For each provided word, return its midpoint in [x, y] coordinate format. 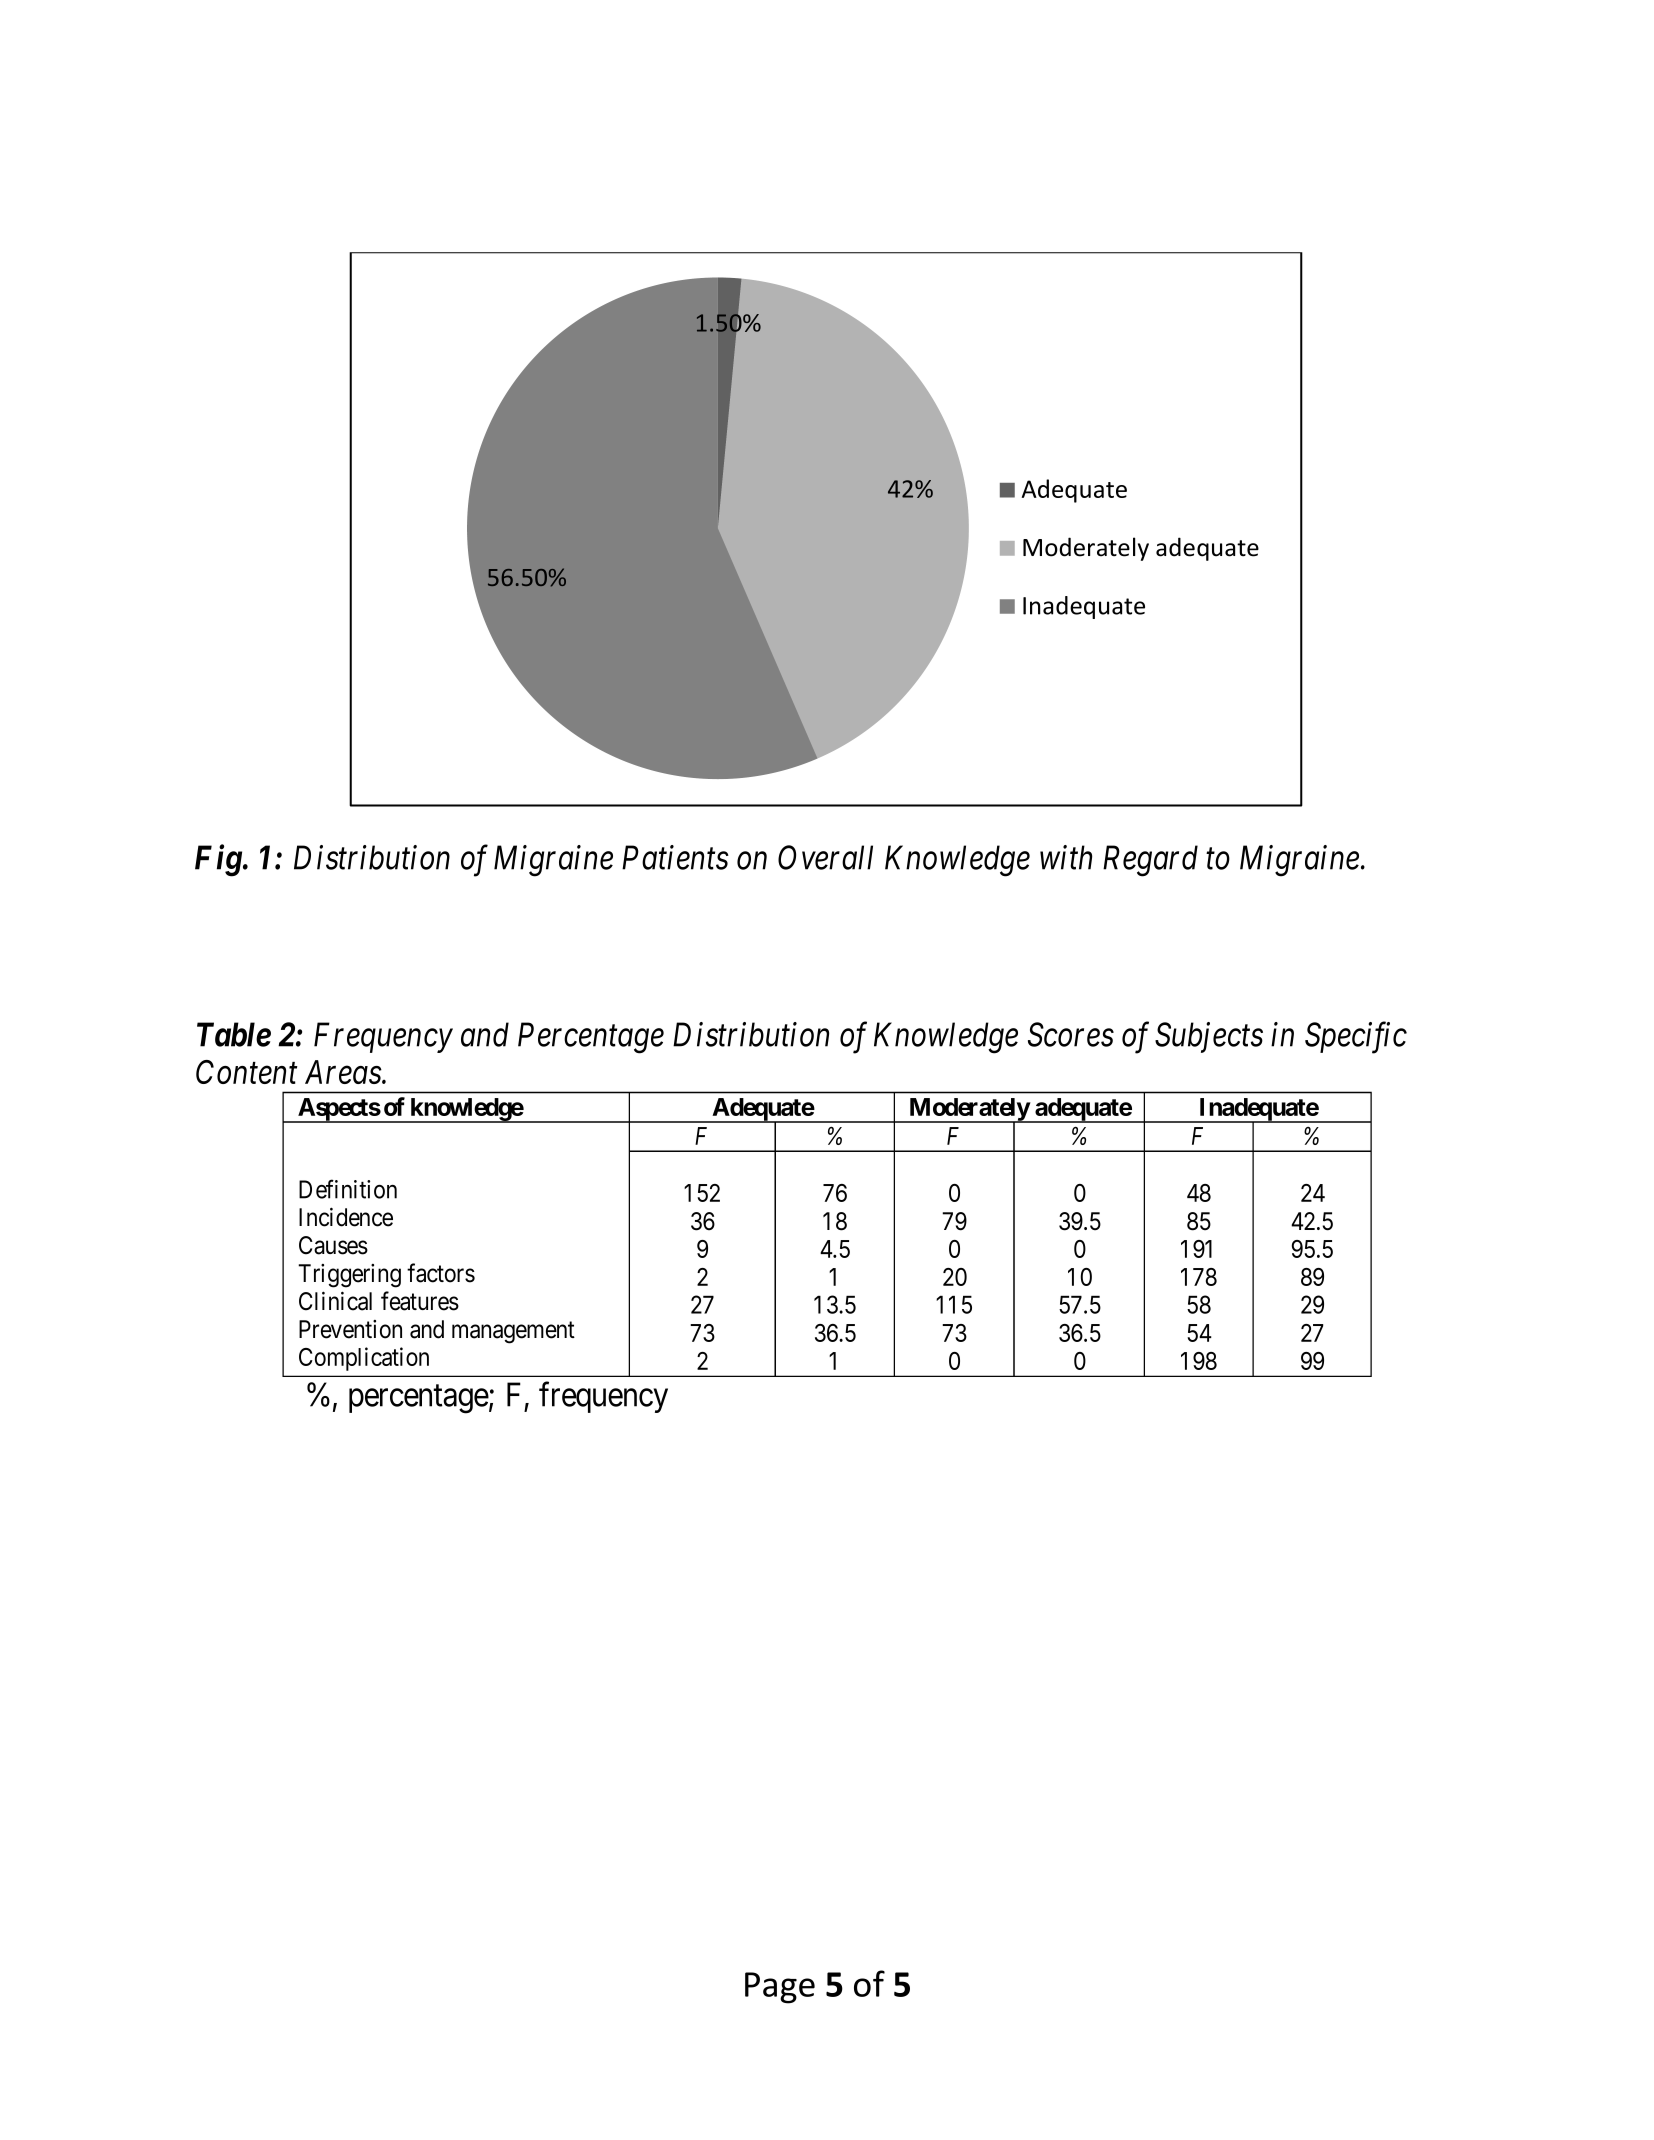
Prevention [350, 1329]
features [420, 1301]
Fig [218, 861]
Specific [1356, 1038]
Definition [348, 1189]
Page [780, 1988]
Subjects [1209, 1037]
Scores [1071, 1034]
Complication [364, 1359]
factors [441, 1273]
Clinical [335, 1301]
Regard [1150, 861]
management [513, 1332]
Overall [825, 857]
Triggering [349, 1276]
